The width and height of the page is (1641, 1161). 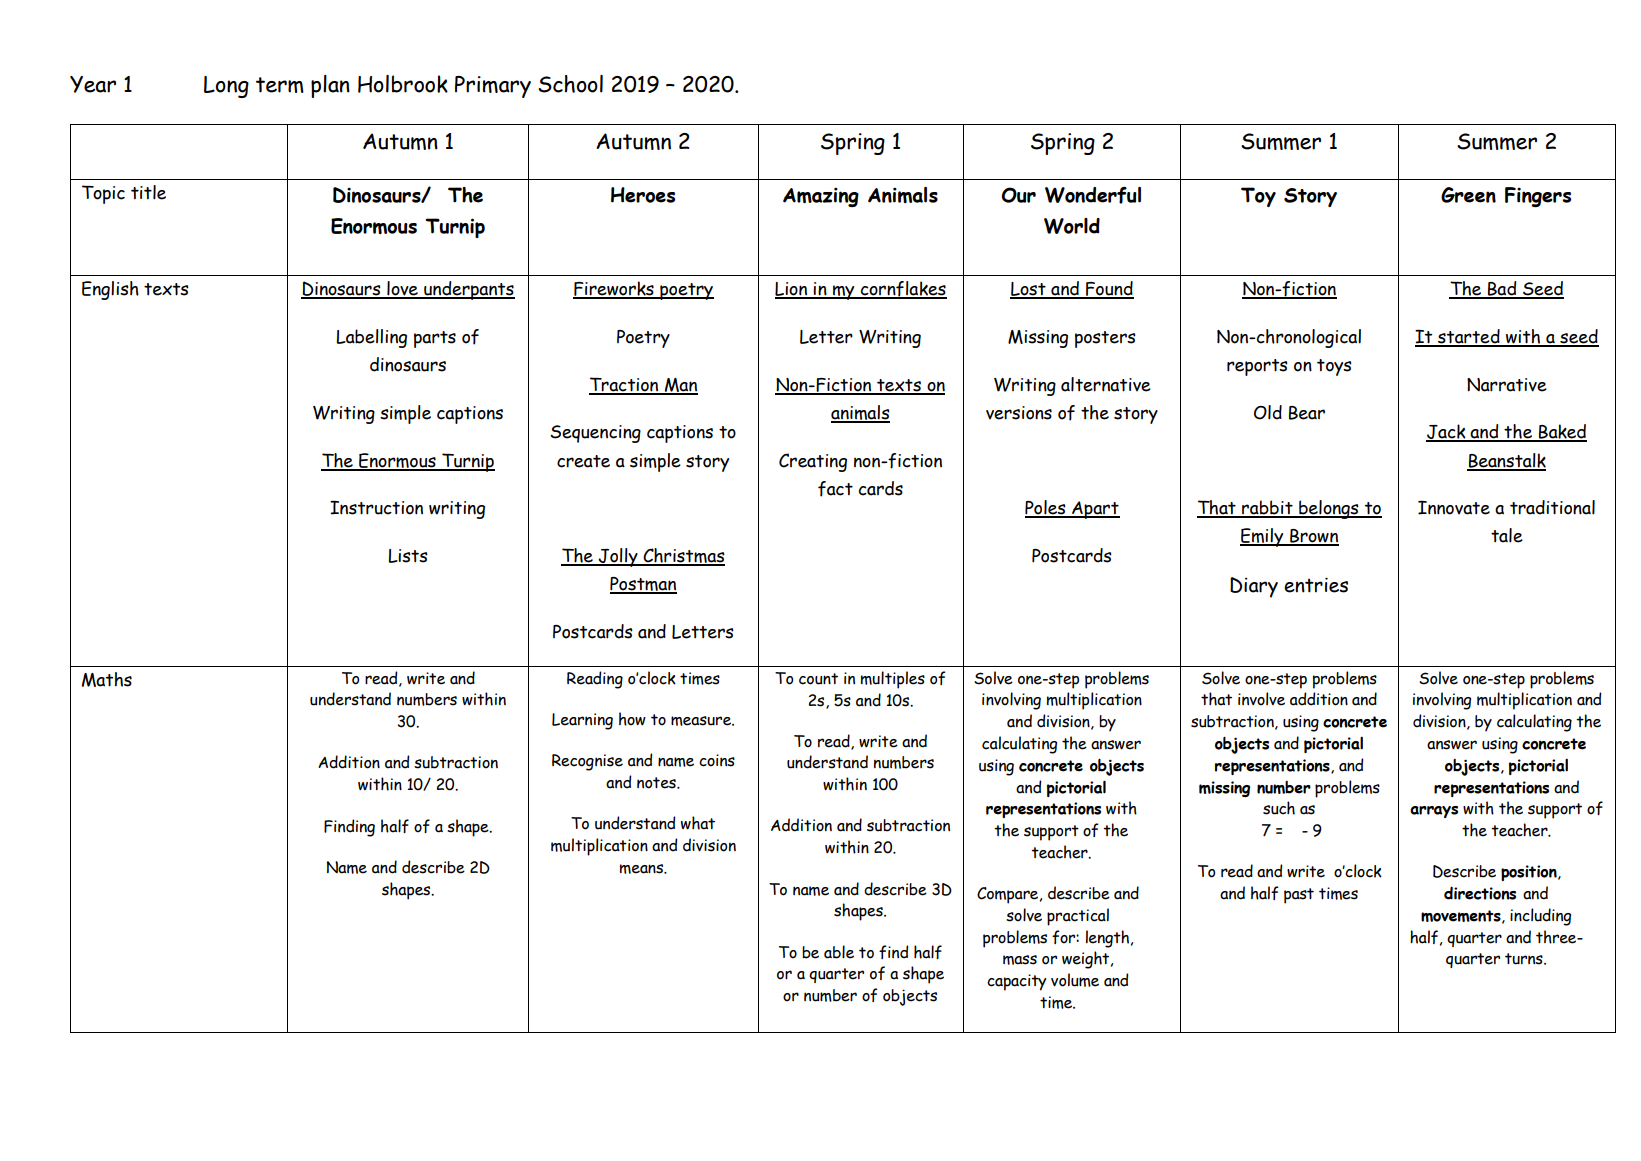 What do you see at coordinates (107, 679) in the page?
I see `Maths` at bounding box center [107, 679].
